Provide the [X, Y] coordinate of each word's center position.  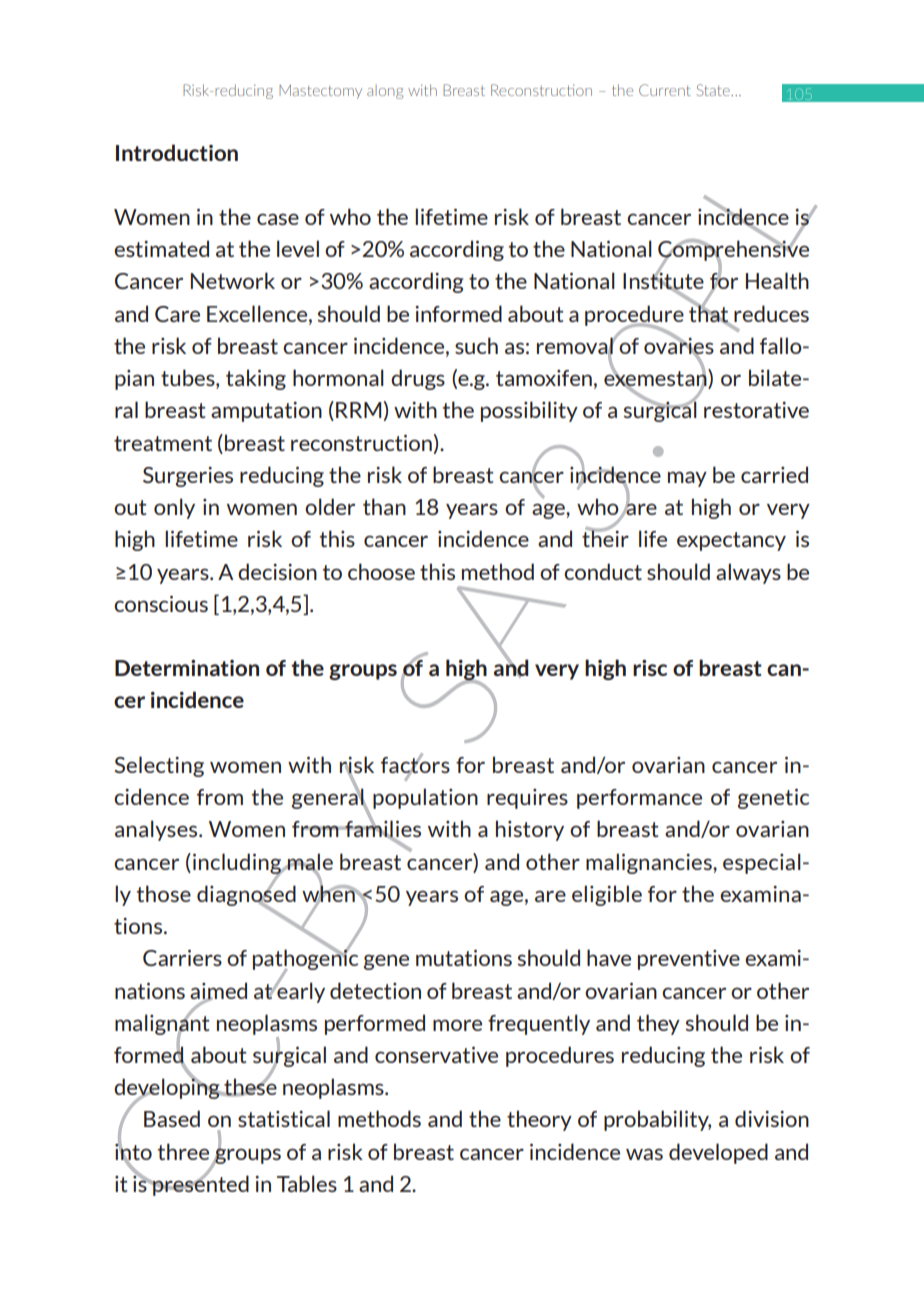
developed [718, 1153]
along [385, 92]
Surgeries [188, 477]
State [714, 90]
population [425, 798]
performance [639, 799]
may [687, 479]
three [183, 1151]
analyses [157, 830]
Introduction [177, 152]
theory [539, 1120]
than [384, 506]
